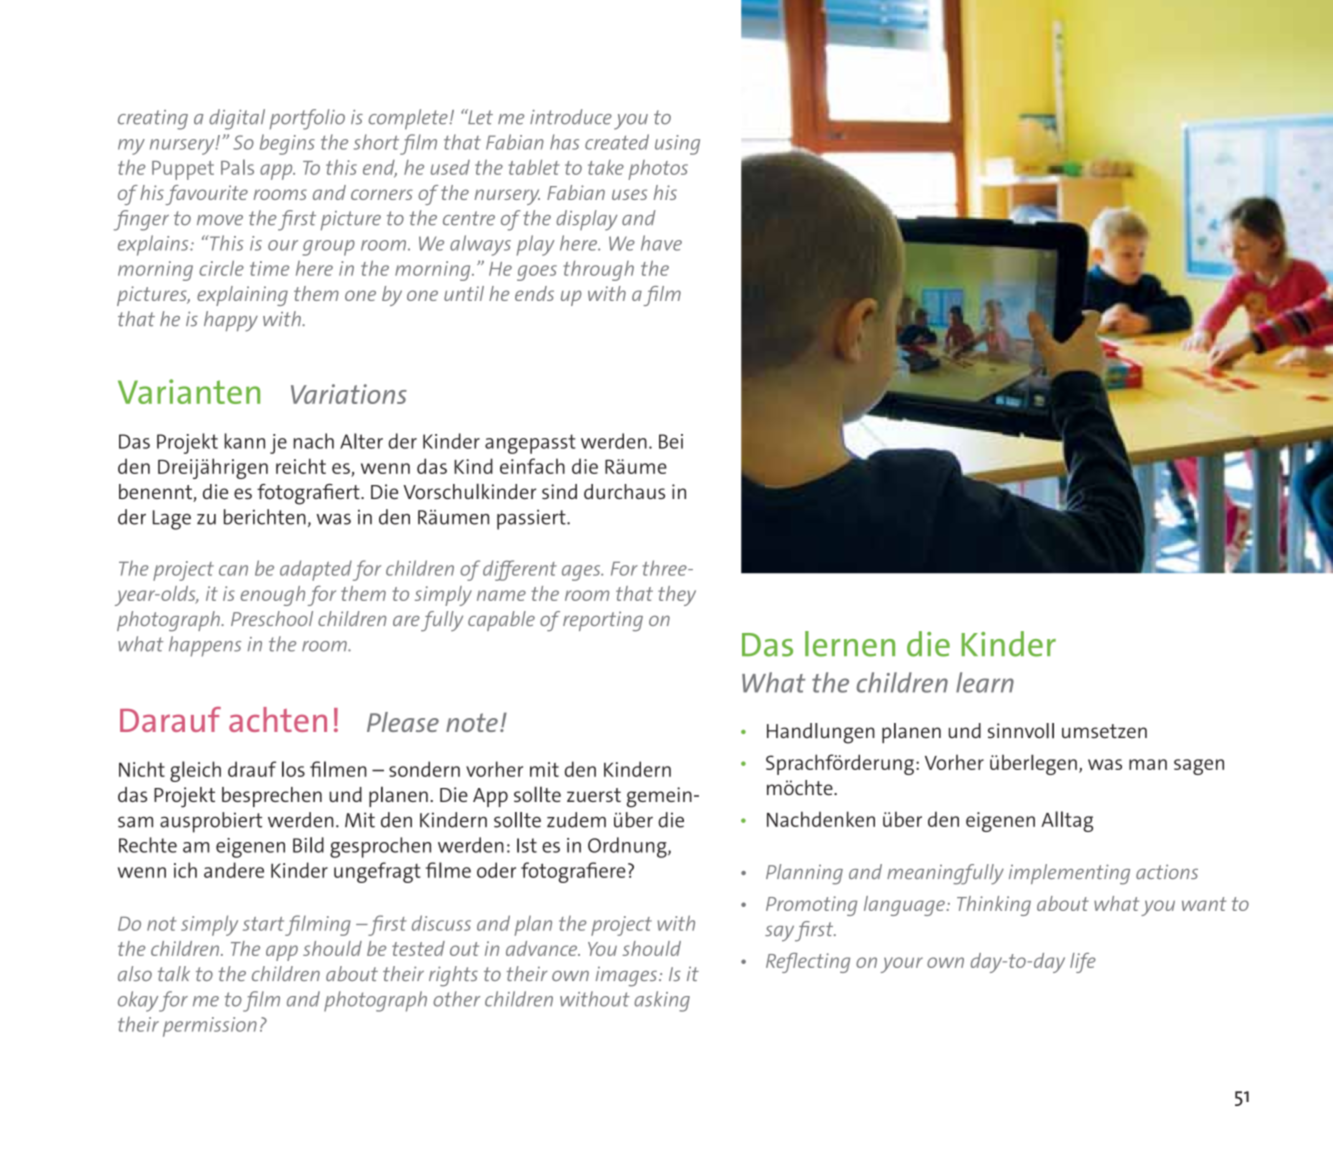 The width and height of the screenshot is (1333, 1171). Describe the element at coordinates (1148, 764) in the screenshot. I see `man` at that location.
